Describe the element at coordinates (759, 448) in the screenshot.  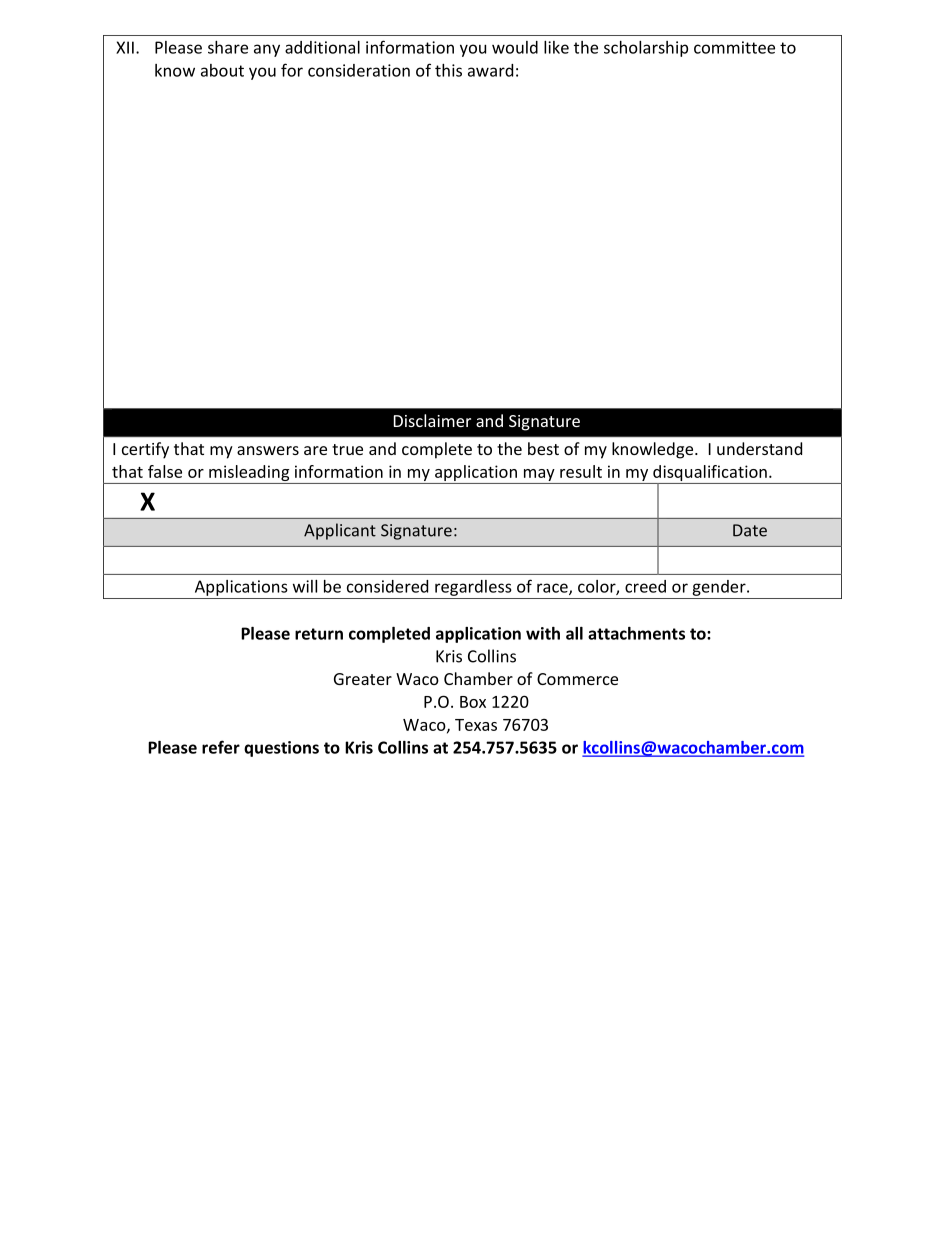
I see `understand` at that location.
